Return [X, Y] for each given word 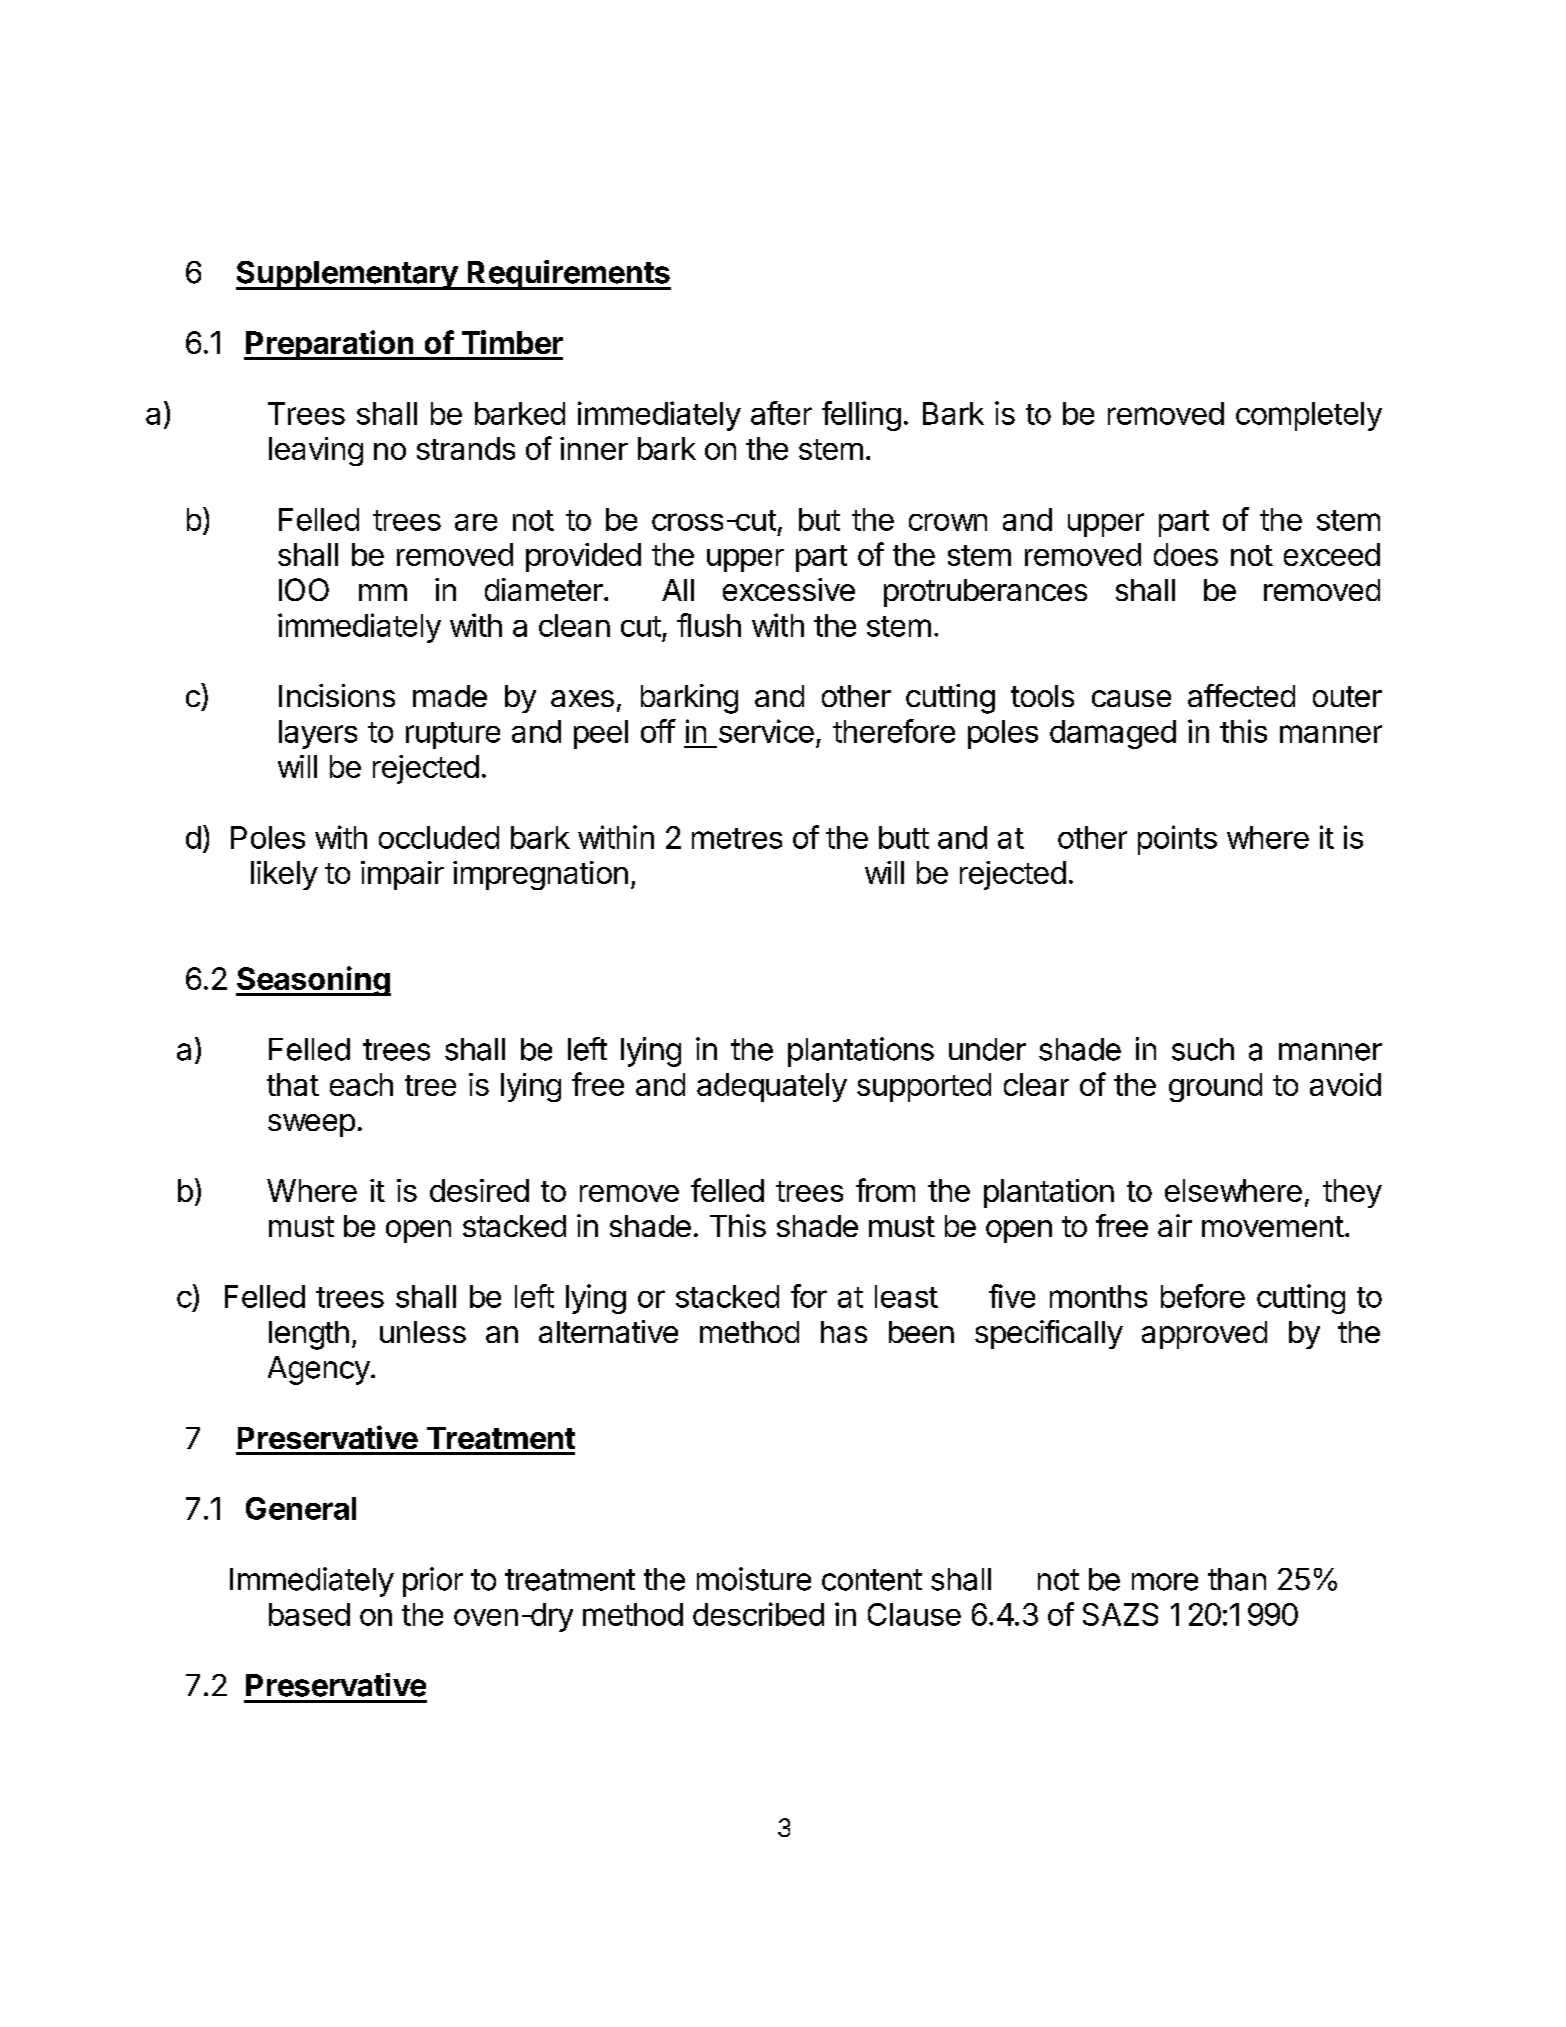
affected [1241, 695]
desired [479, 1190]
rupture [453, 735]
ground [1215, 1087]
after [781, 413]
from [885, 1190]
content [872, 1580]
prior [433, 1582]
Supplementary [348, 275]
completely [1309, 416]
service [766, 731]
